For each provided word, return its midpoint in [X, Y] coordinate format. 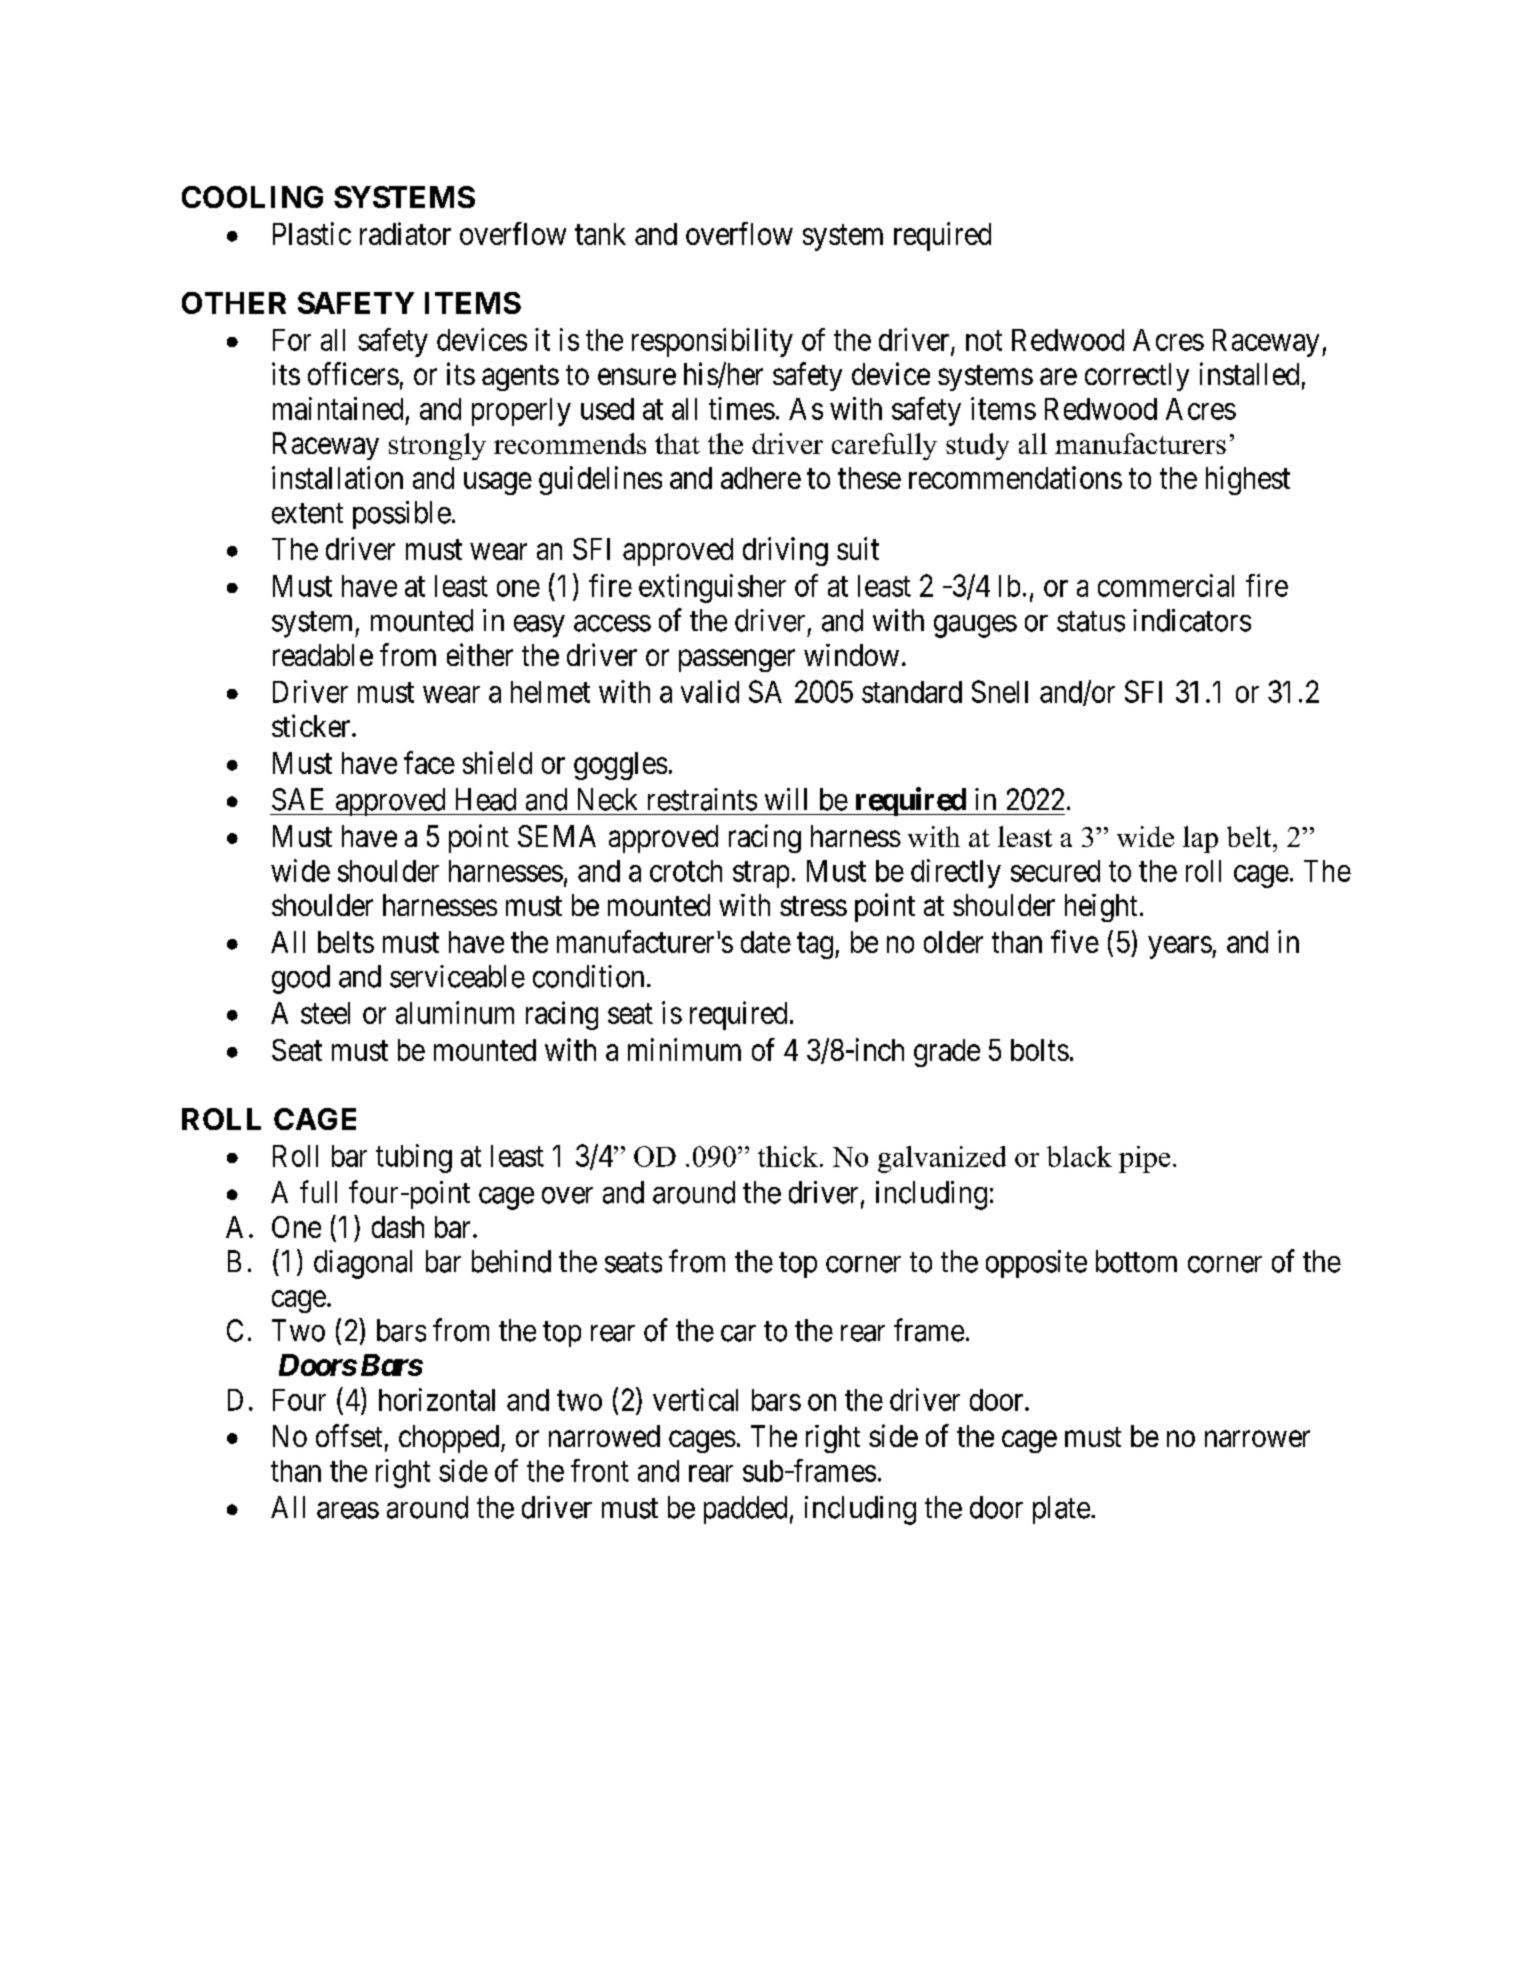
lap [1200, 839]
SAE [297, 799]
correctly [1137, 377]
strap [761, 875]
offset [349, 1435]
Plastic [312, 233]
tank [600, 234]
